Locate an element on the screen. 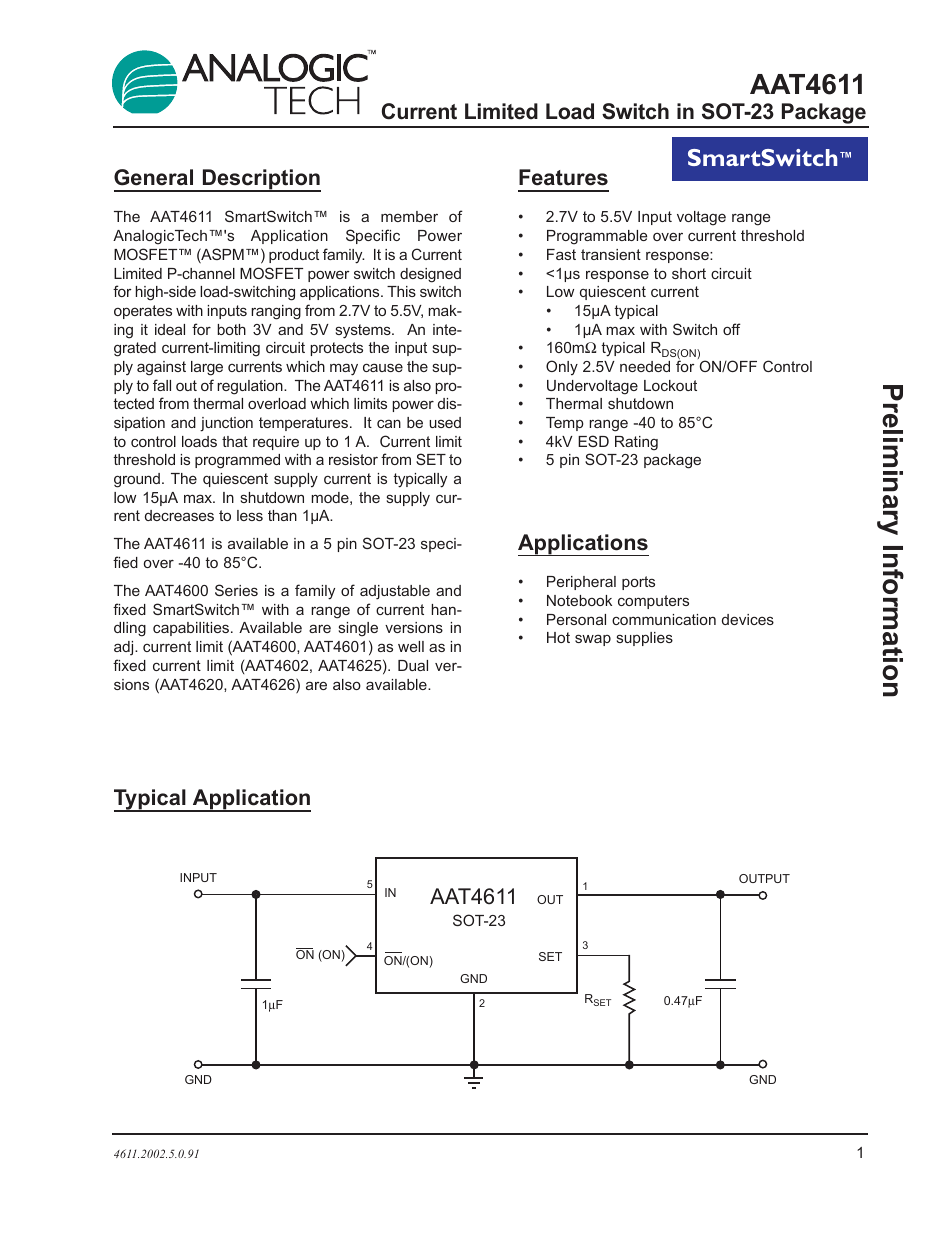 Image resolution: width=952 pixels, height=1233 pixels. single is located at coordinates (358, 629).
